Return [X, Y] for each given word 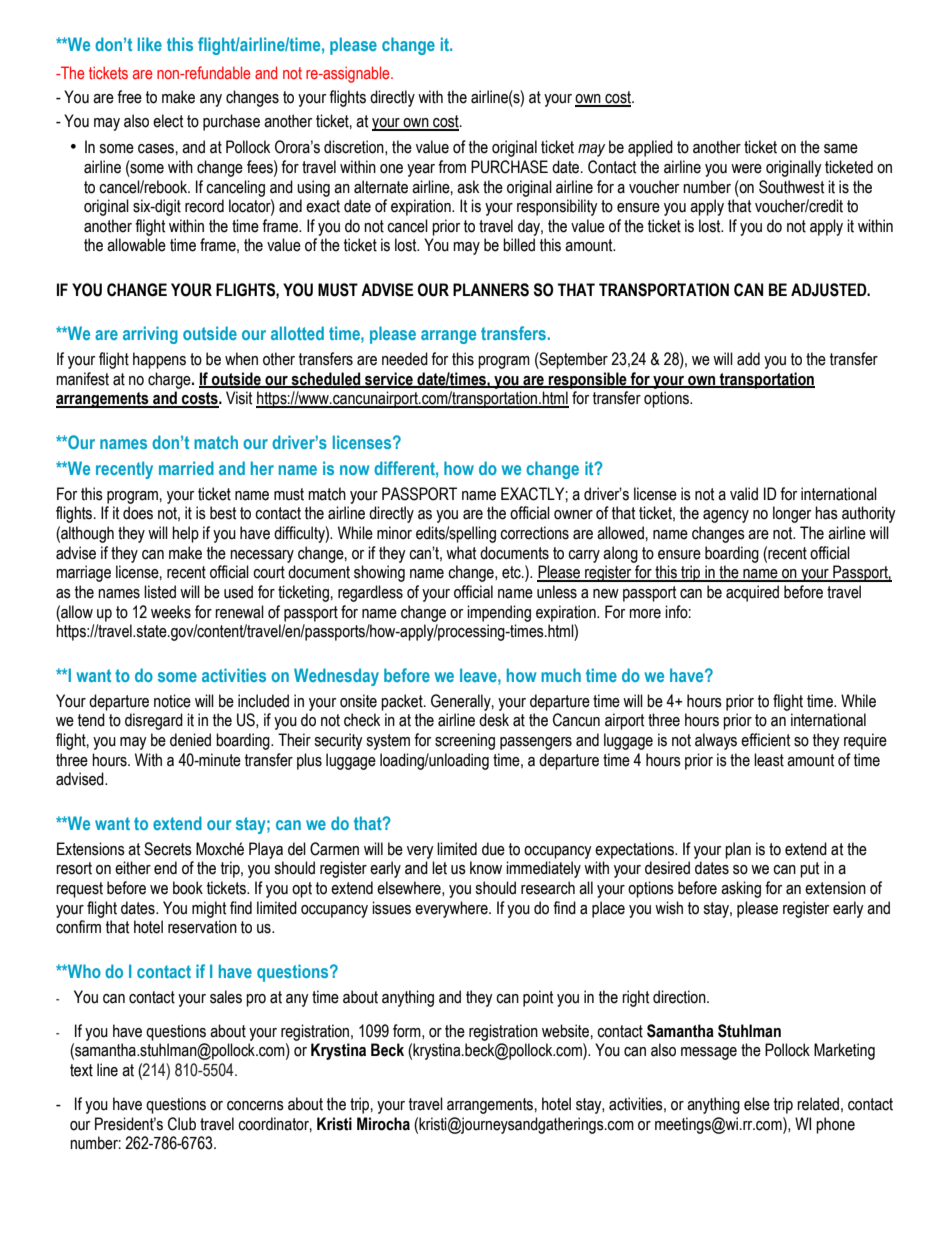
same [841, 149]
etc [512, 572]
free [129, 97]
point [538, 998]
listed [160, 592]
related [818, 1104]
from [452, 167]
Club [182, 1124]
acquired [752, 593]
